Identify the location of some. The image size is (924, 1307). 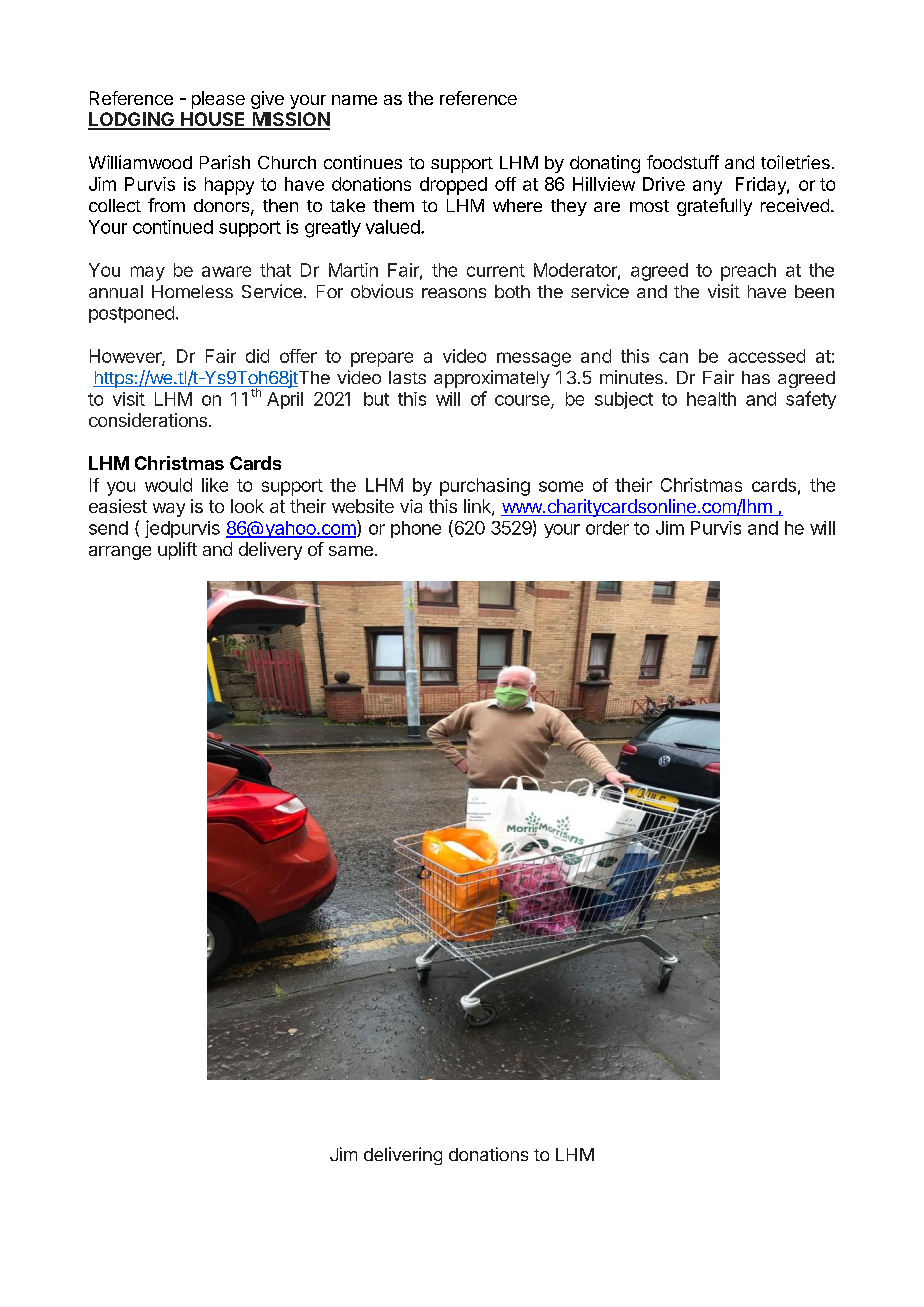
(561, 486).
